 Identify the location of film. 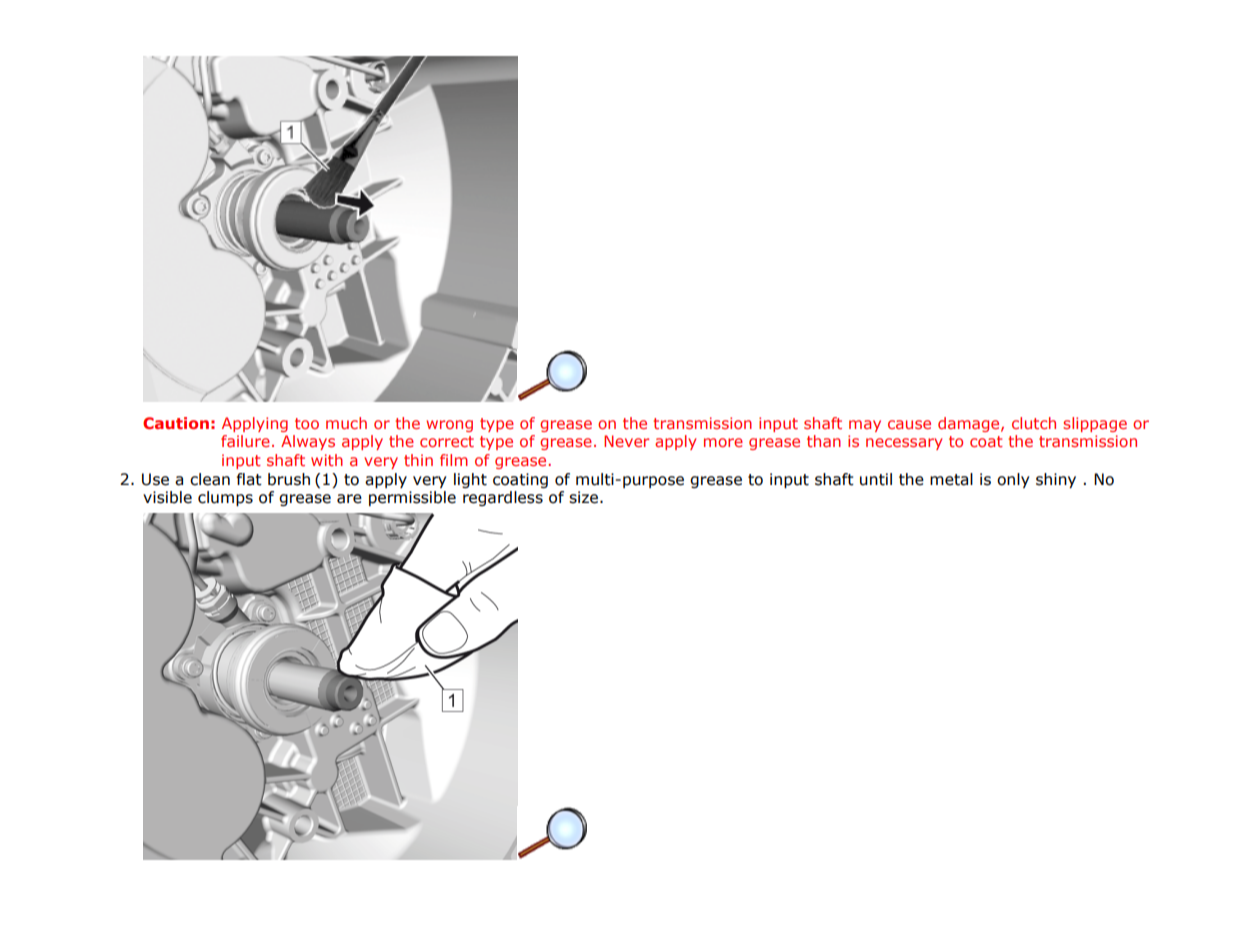
(454, 460).
